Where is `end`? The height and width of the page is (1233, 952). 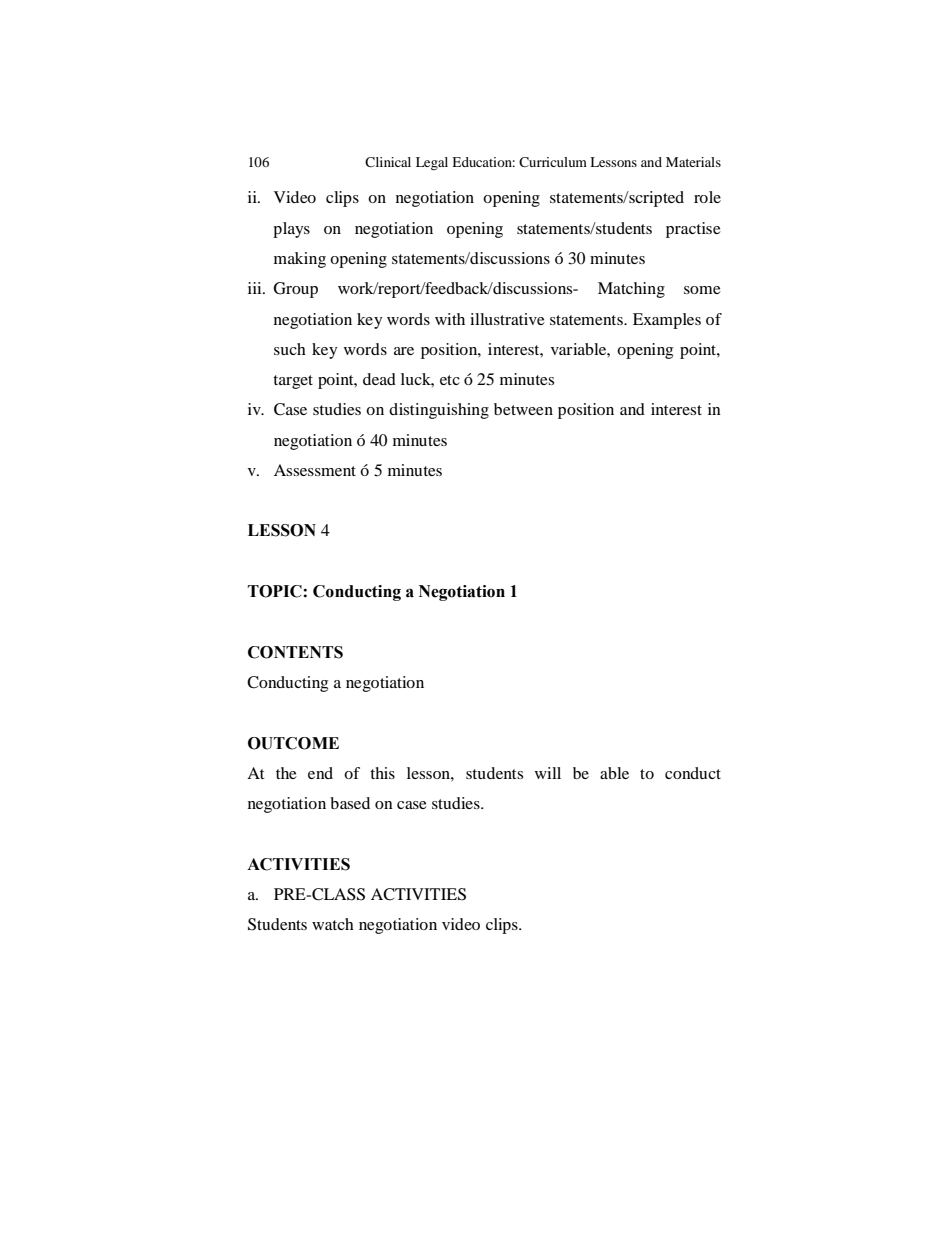 end is located at coordinates (320, 773).
